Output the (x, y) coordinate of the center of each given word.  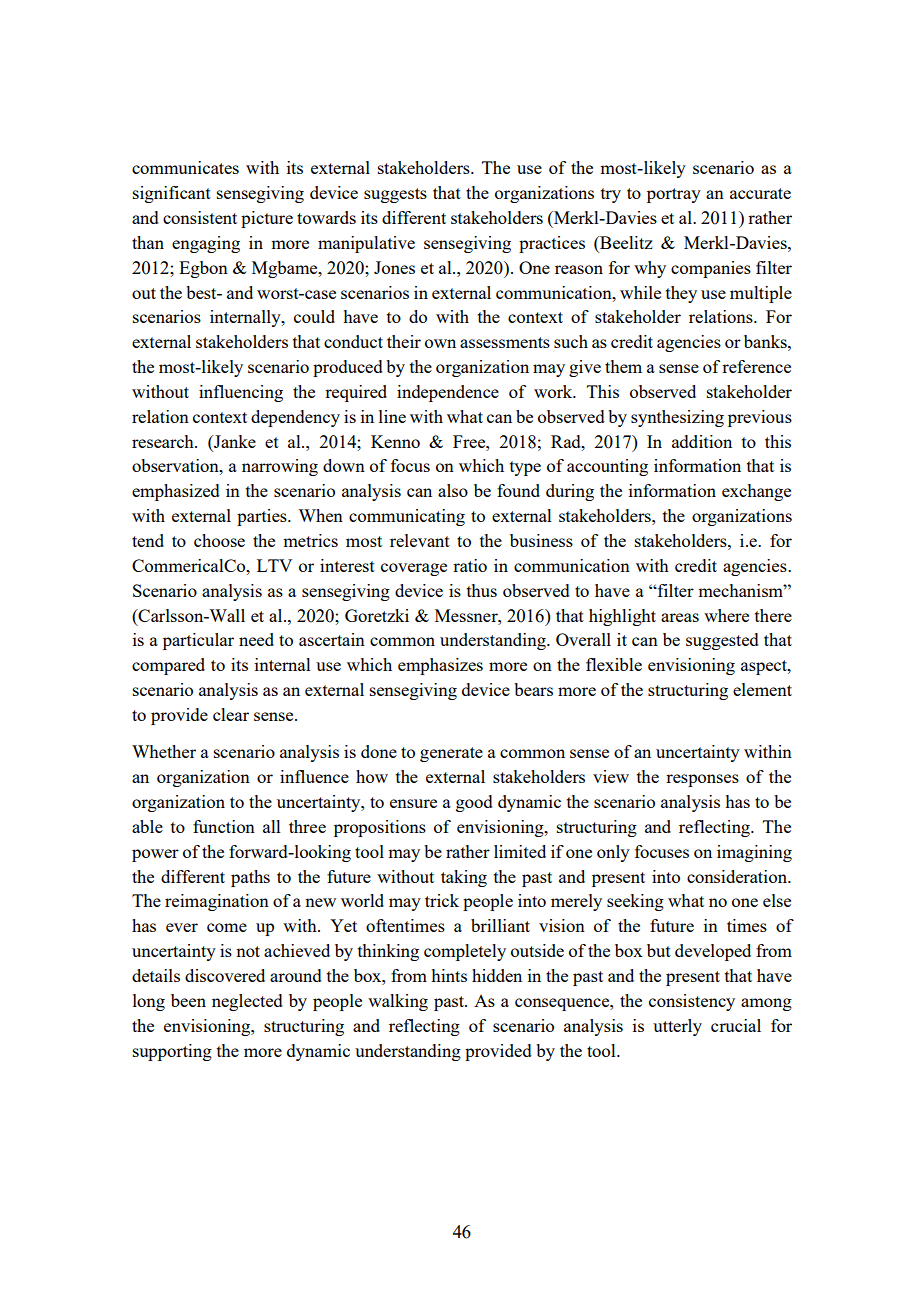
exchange (756, 492)
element (762, 689)
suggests (395, 195)
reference (756, 366)
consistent (200, 217)
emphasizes (440, 666)
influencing (241, 393)
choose (219, 540)
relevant (420, 540)
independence (448, 393)
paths (250, 878)
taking (464, 878)
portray (674, 195)
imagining (754, 853)
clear (231, 714)
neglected (247, 1002)
